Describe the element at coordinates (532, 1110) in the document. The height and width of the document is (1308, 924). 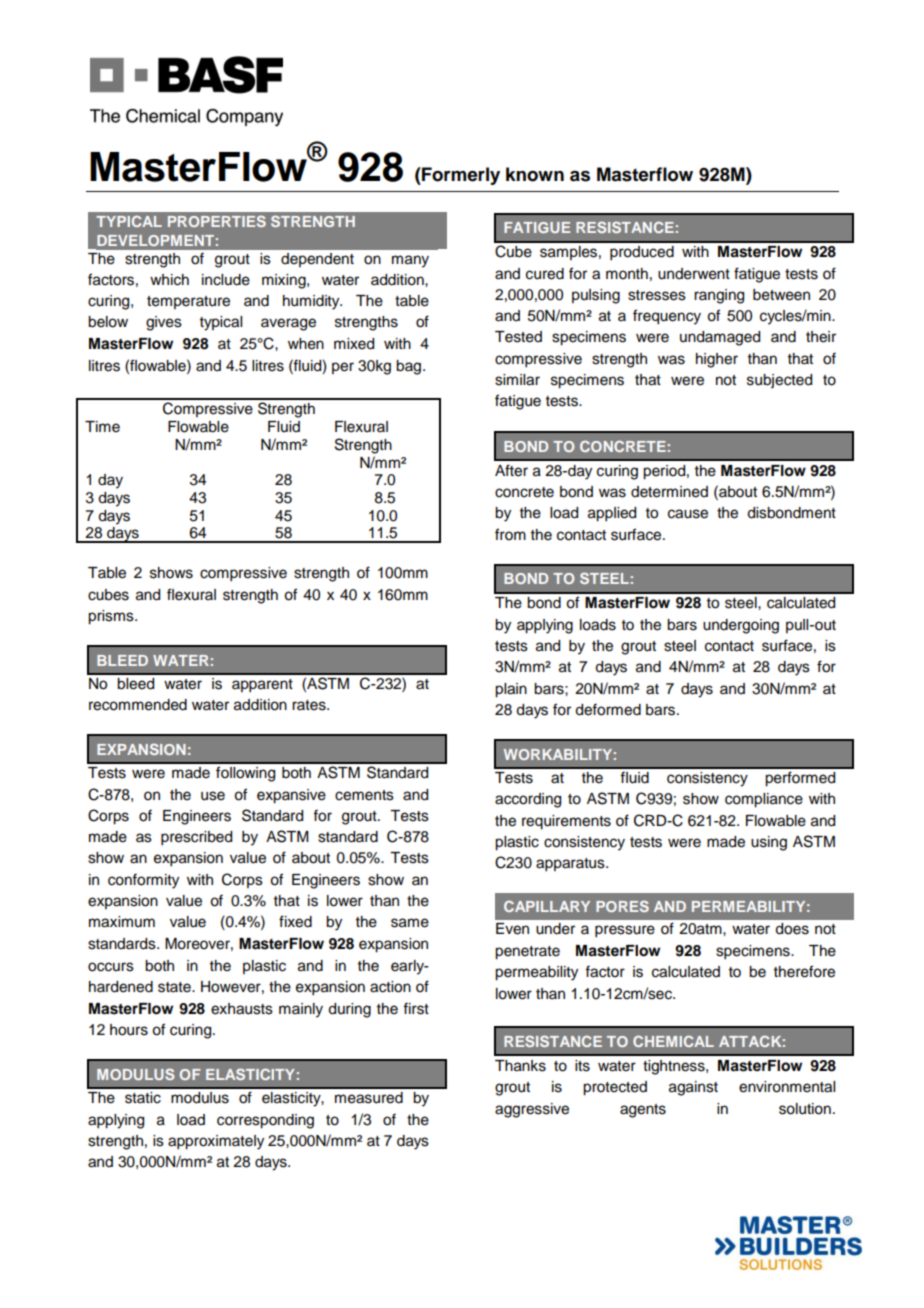
I see `aggressive` at that location.
